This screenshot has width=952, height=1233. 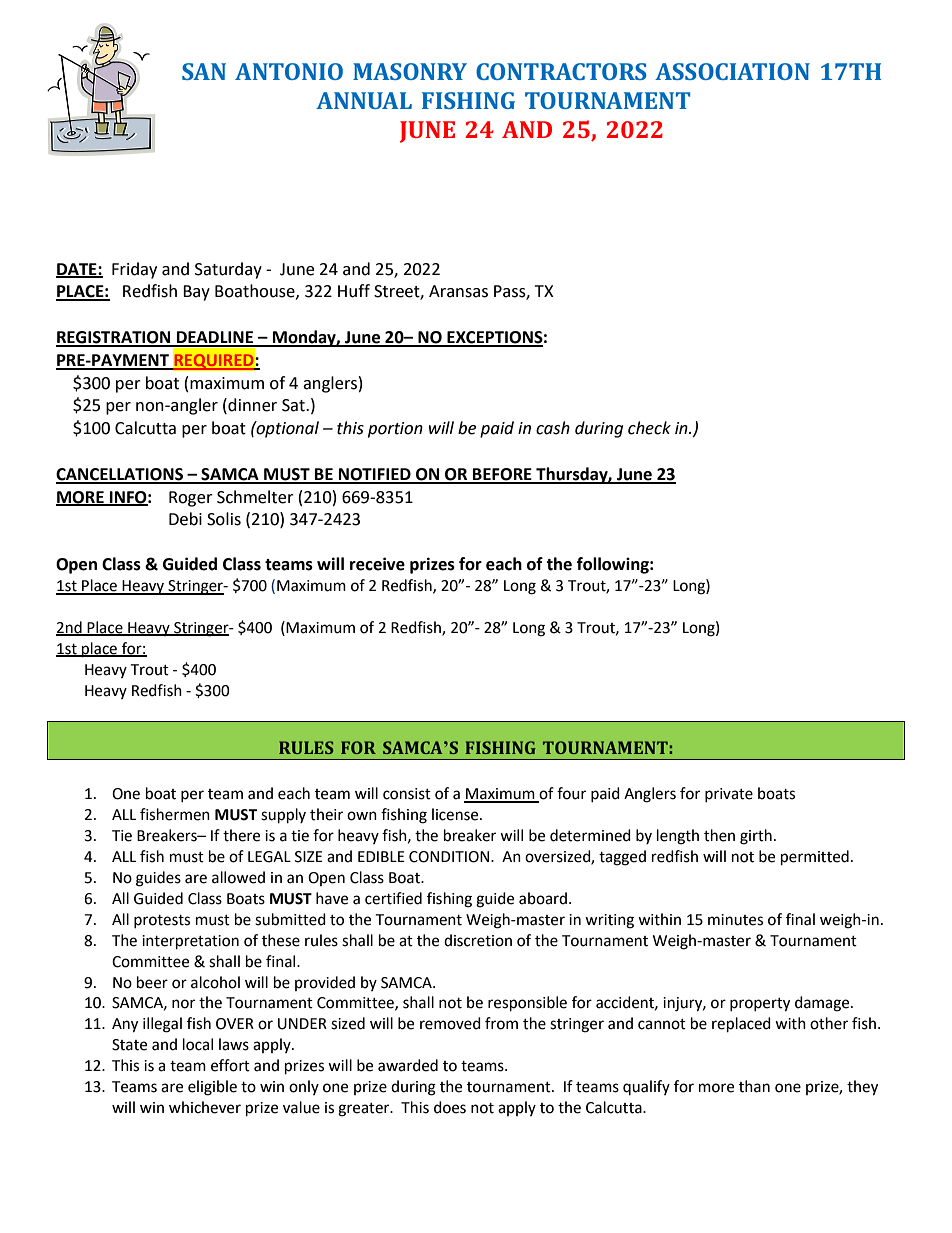 What do you see at coordinates (191, 499) in the screenshot?
I see `Roger` at bounding box center [191, 499].
